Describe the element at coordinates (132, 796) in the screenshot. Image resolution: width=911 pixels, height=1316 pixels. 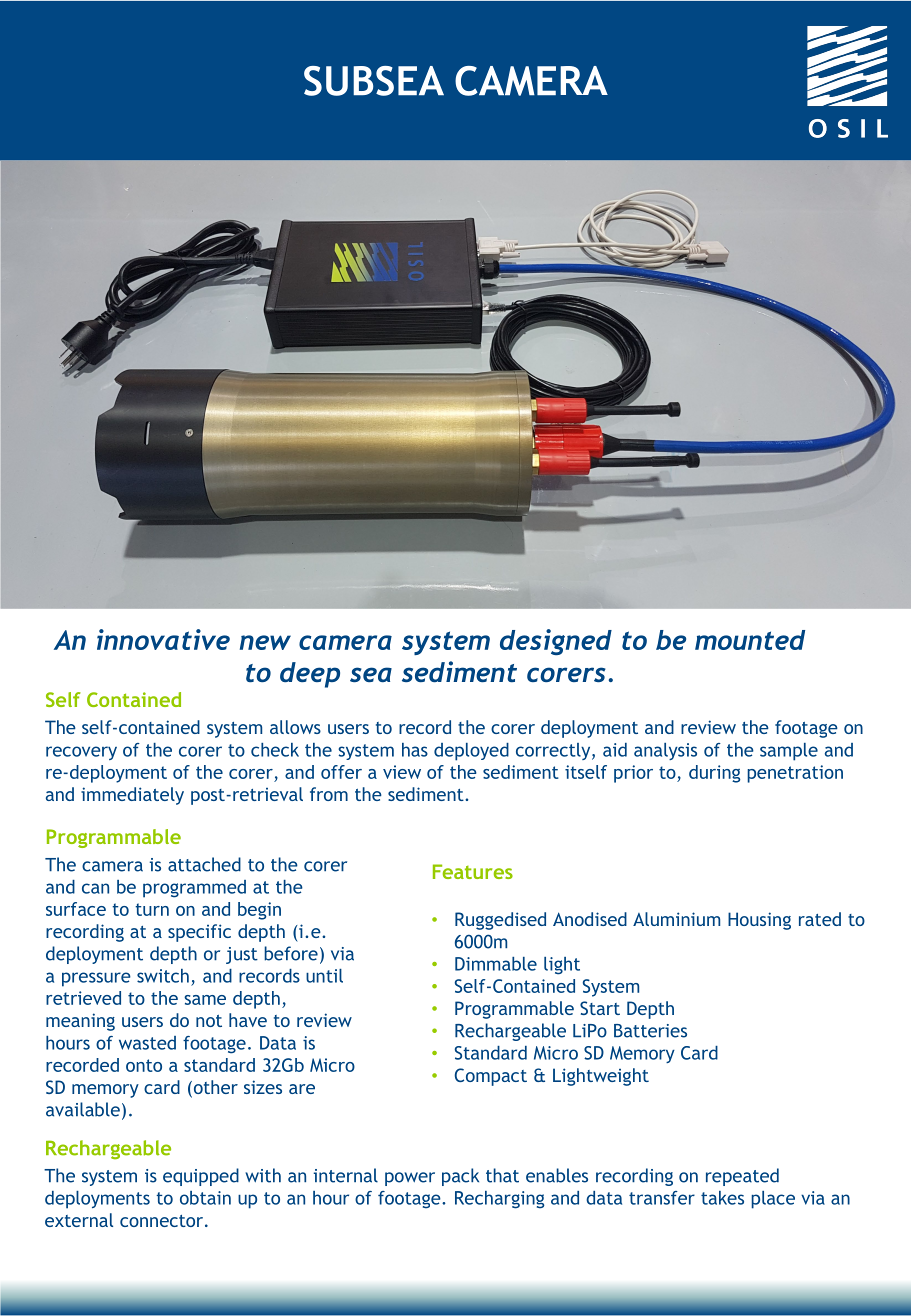
I see `immediately` at that location.
